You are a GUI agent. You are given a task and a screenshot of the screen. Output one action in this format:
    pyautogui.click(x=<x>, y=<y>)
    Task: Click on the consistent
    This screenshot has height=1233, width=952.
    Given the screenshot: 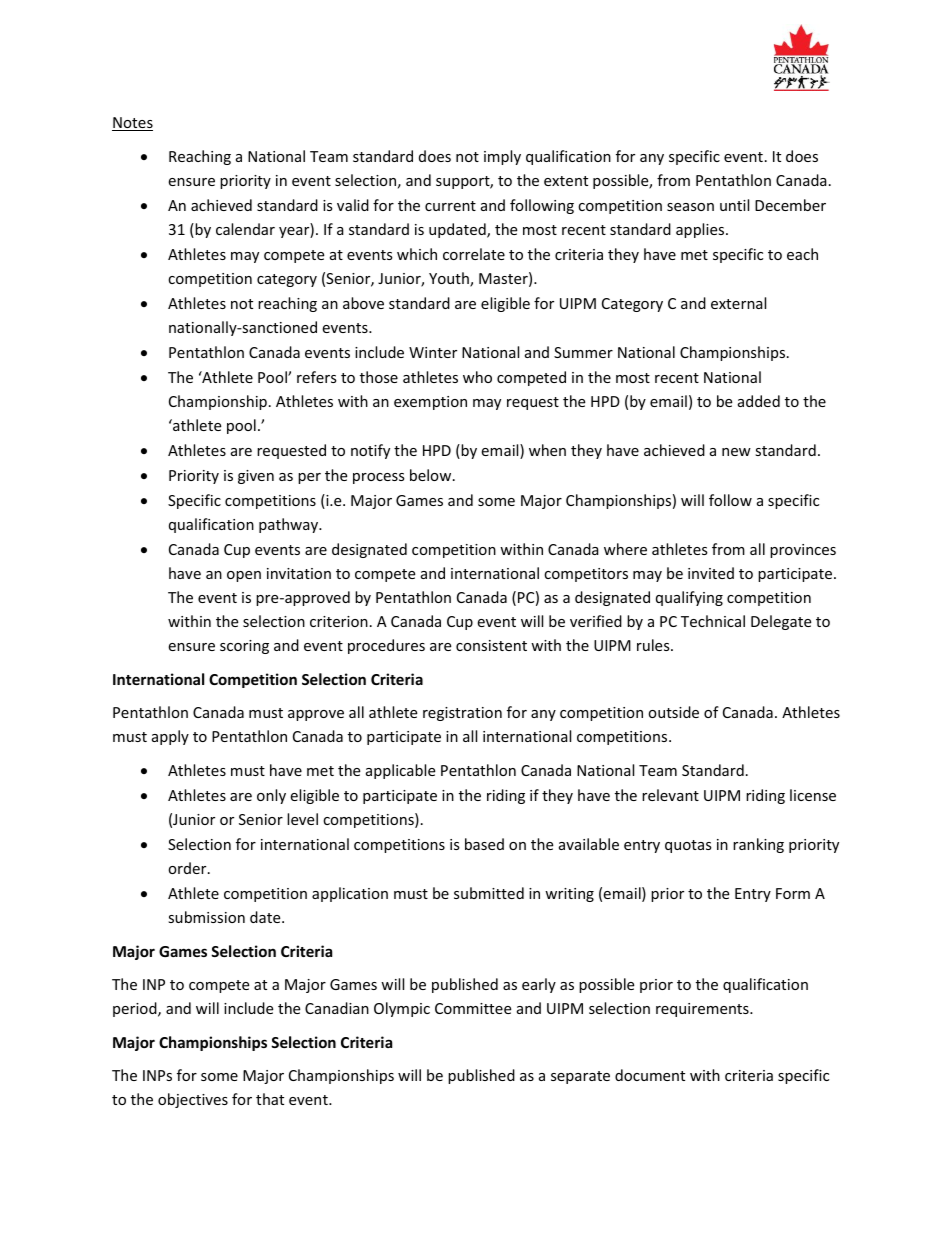 What is the action you would take?
    pyautogui.click(x=491, y=645)
